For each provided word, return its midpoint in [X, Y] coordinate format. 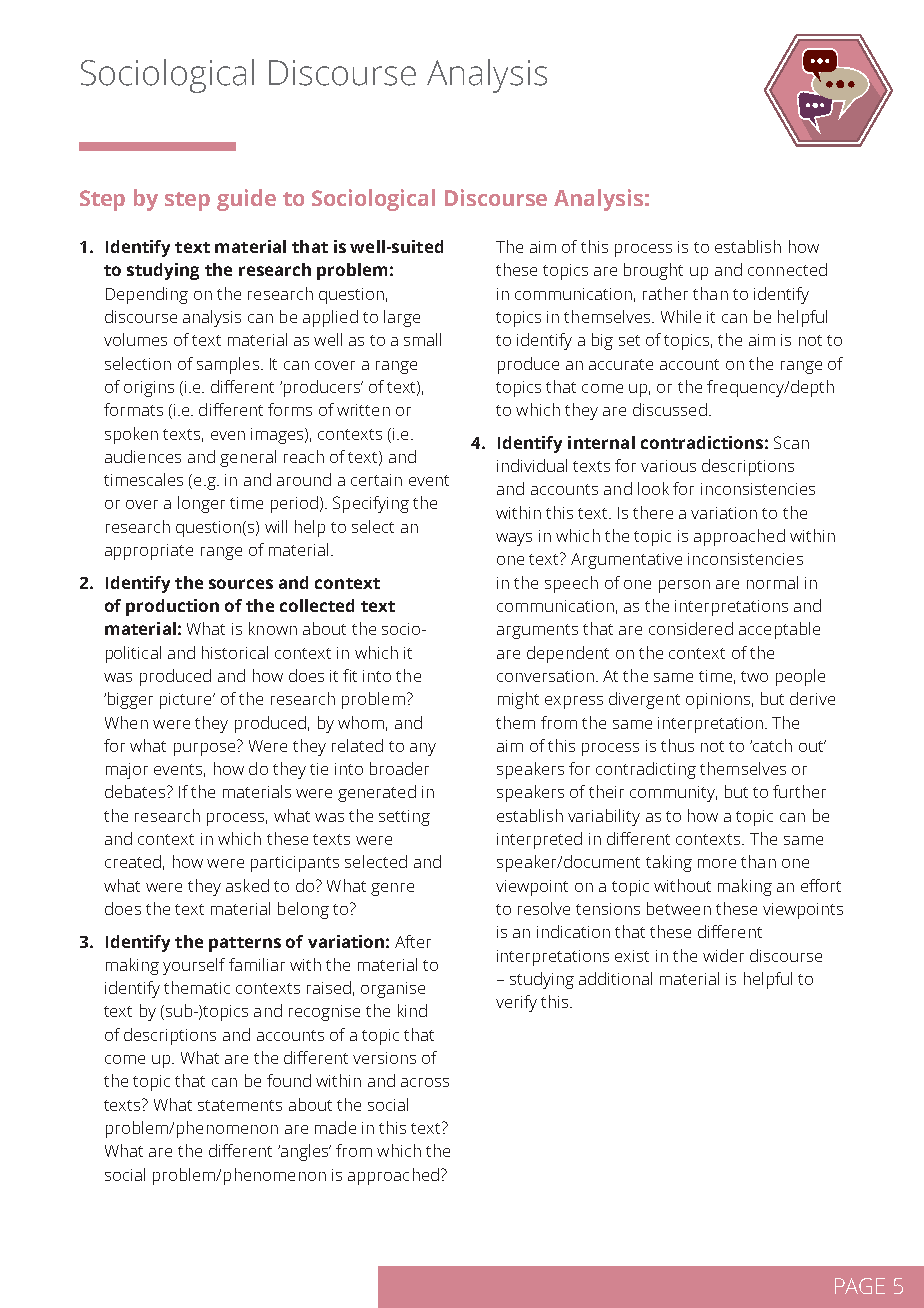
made [335, 1127]
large [402, 318]
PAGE [860, 1286]
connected [787, 269]
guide [246, 200]
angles [304, 1152]
